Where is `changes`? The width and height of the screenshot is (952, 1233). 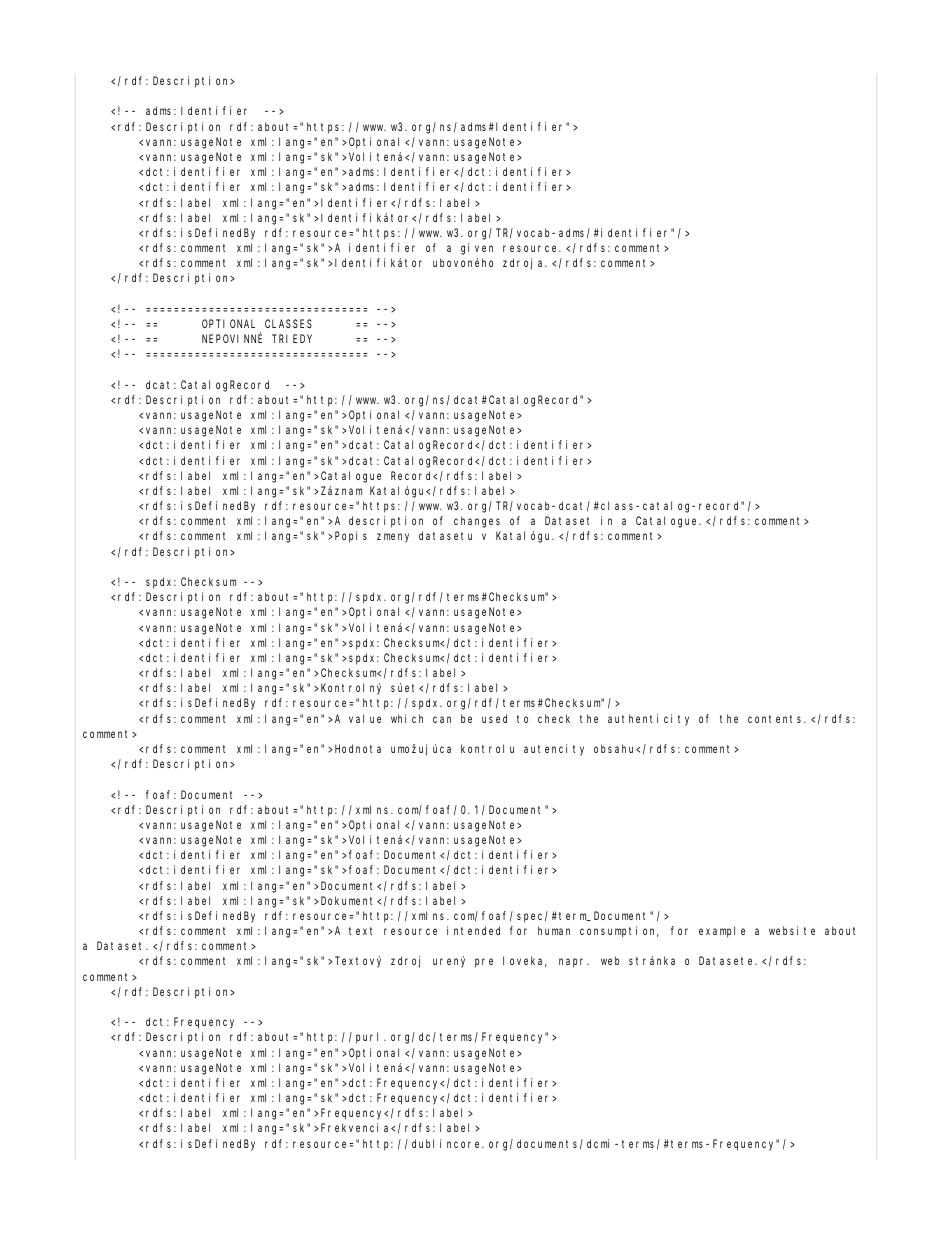 changes is located at coordinates (477, 522).
